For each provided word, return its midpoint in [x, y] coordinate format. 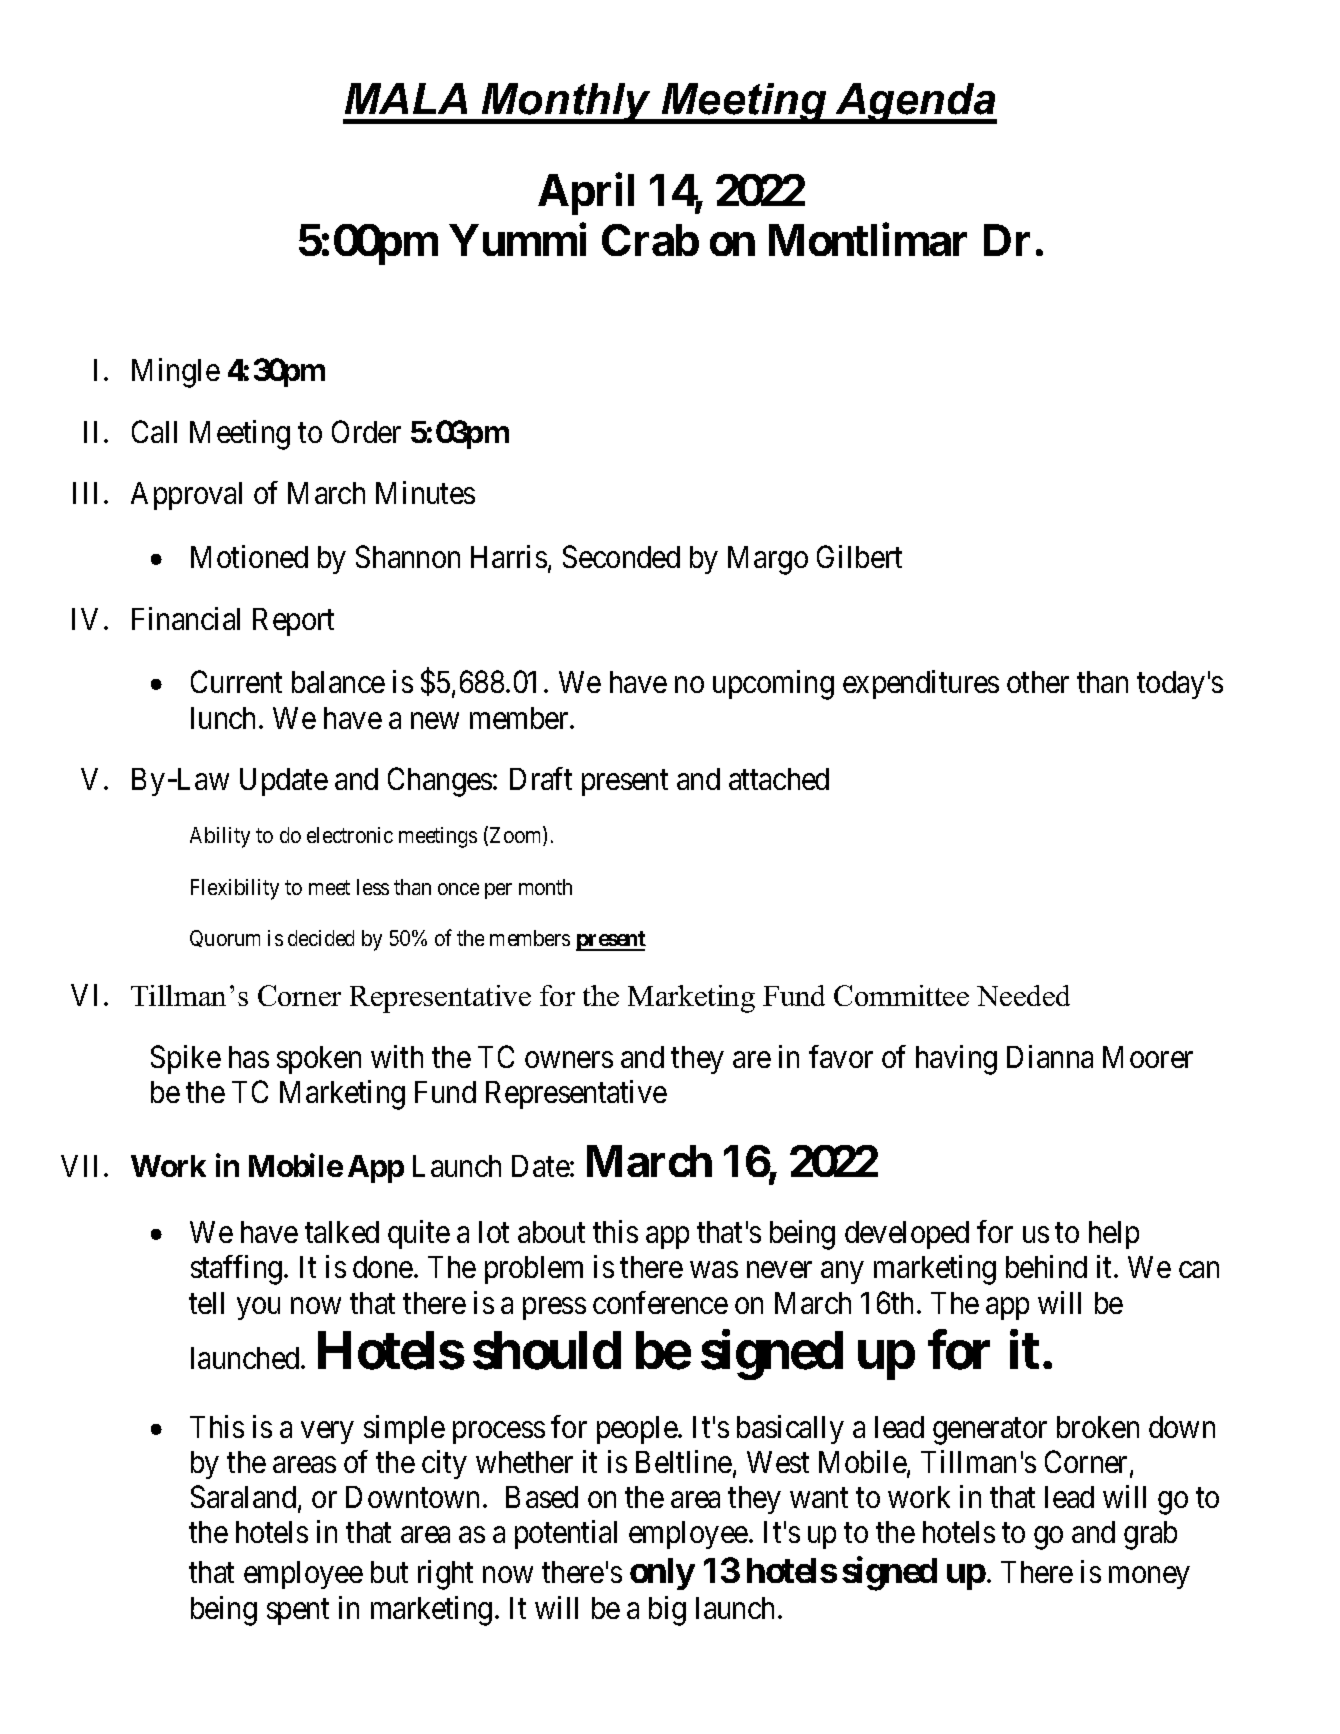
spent [298, 1612]
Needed [1023, 995]
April [586, 194]
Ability [220, 837]
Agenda [915, 103]
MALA [406, 98]
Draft [541, 778]
